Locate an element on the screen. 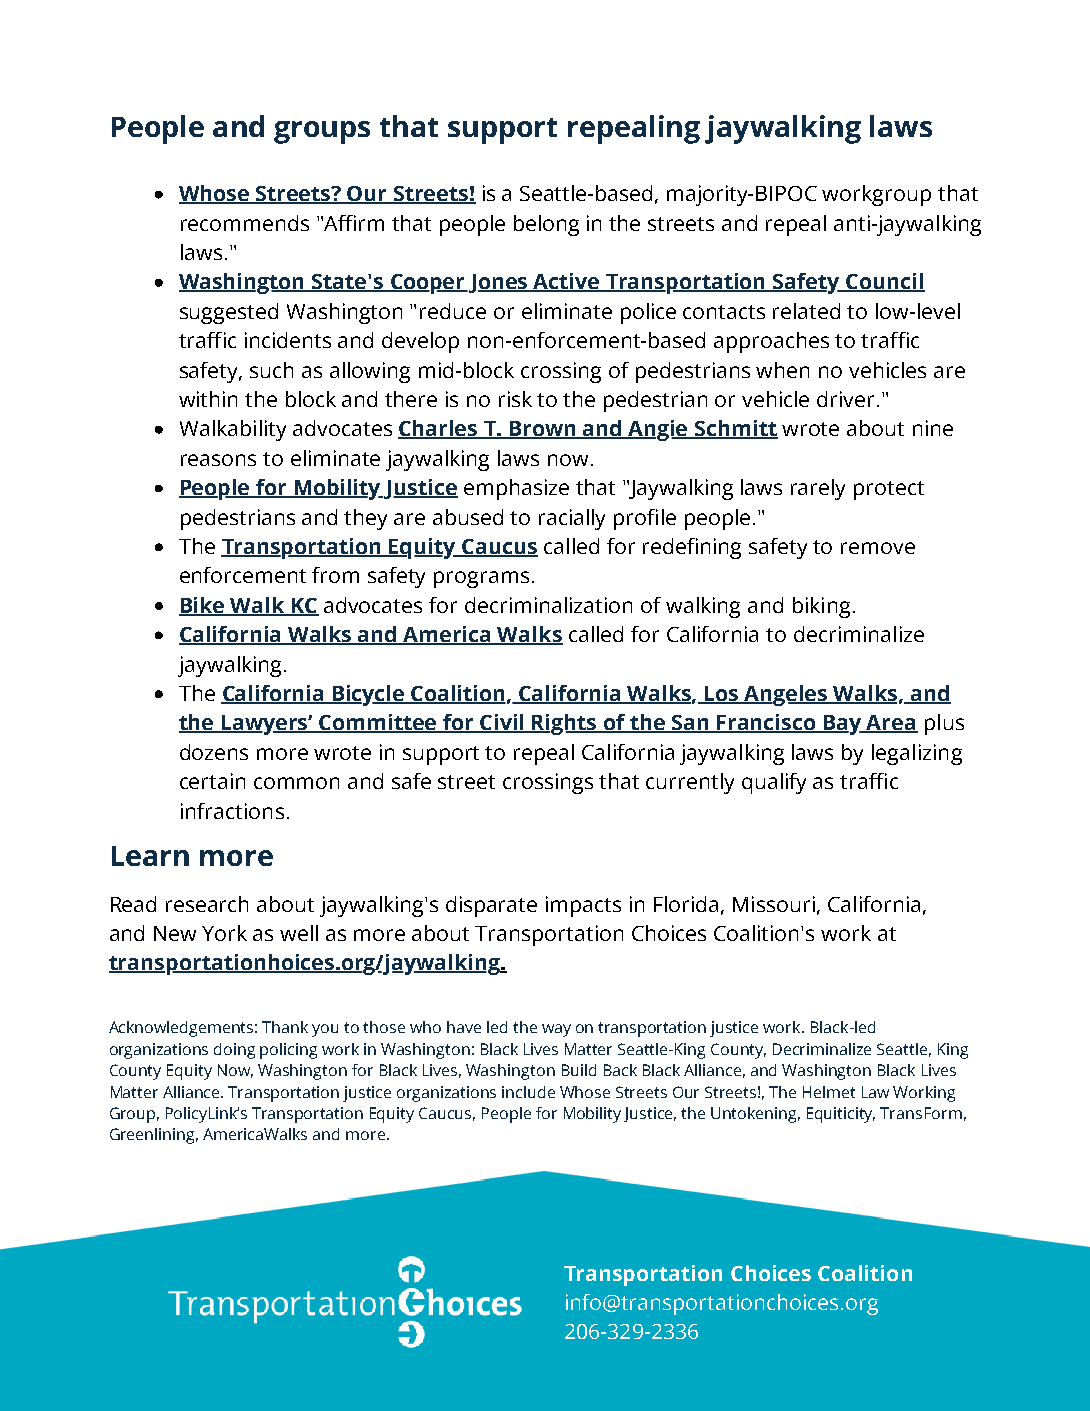 The height and width of the screenshot is (1411, 1090). belong is located at coordinates (546, 225).
